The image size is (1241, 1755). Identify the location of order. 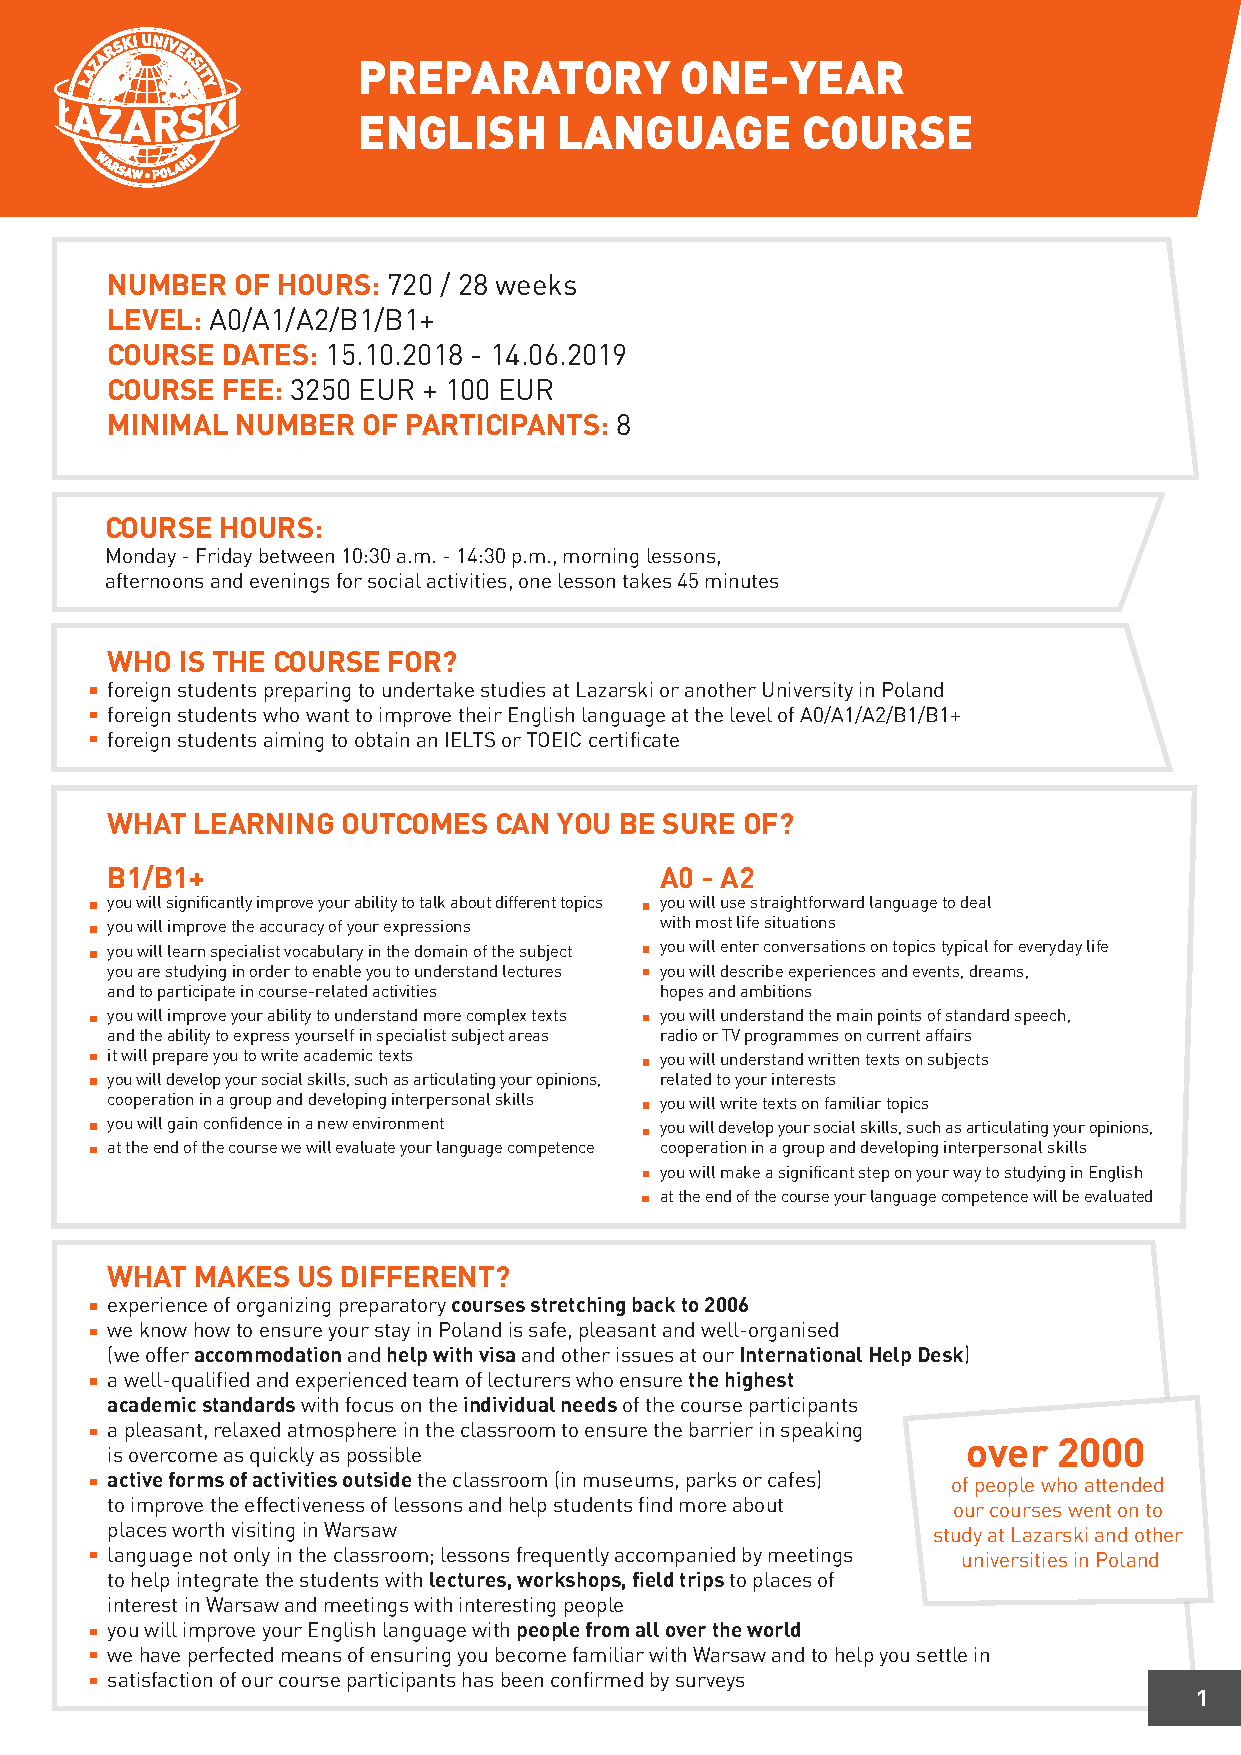
(270, 971).
